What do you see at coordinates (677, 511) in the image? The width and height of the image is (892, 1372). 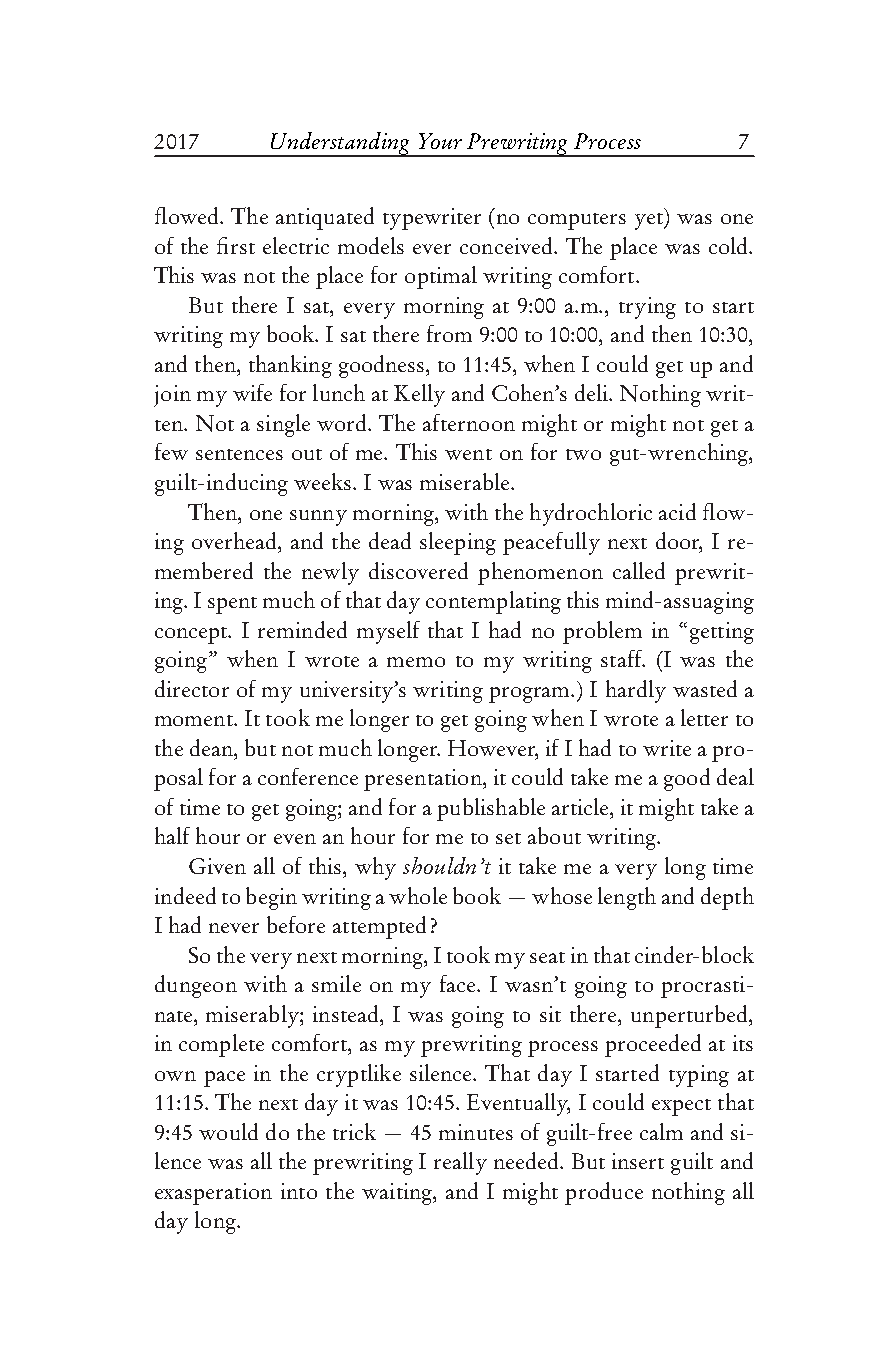 I see `acid` at bounding box center [677, 511].
